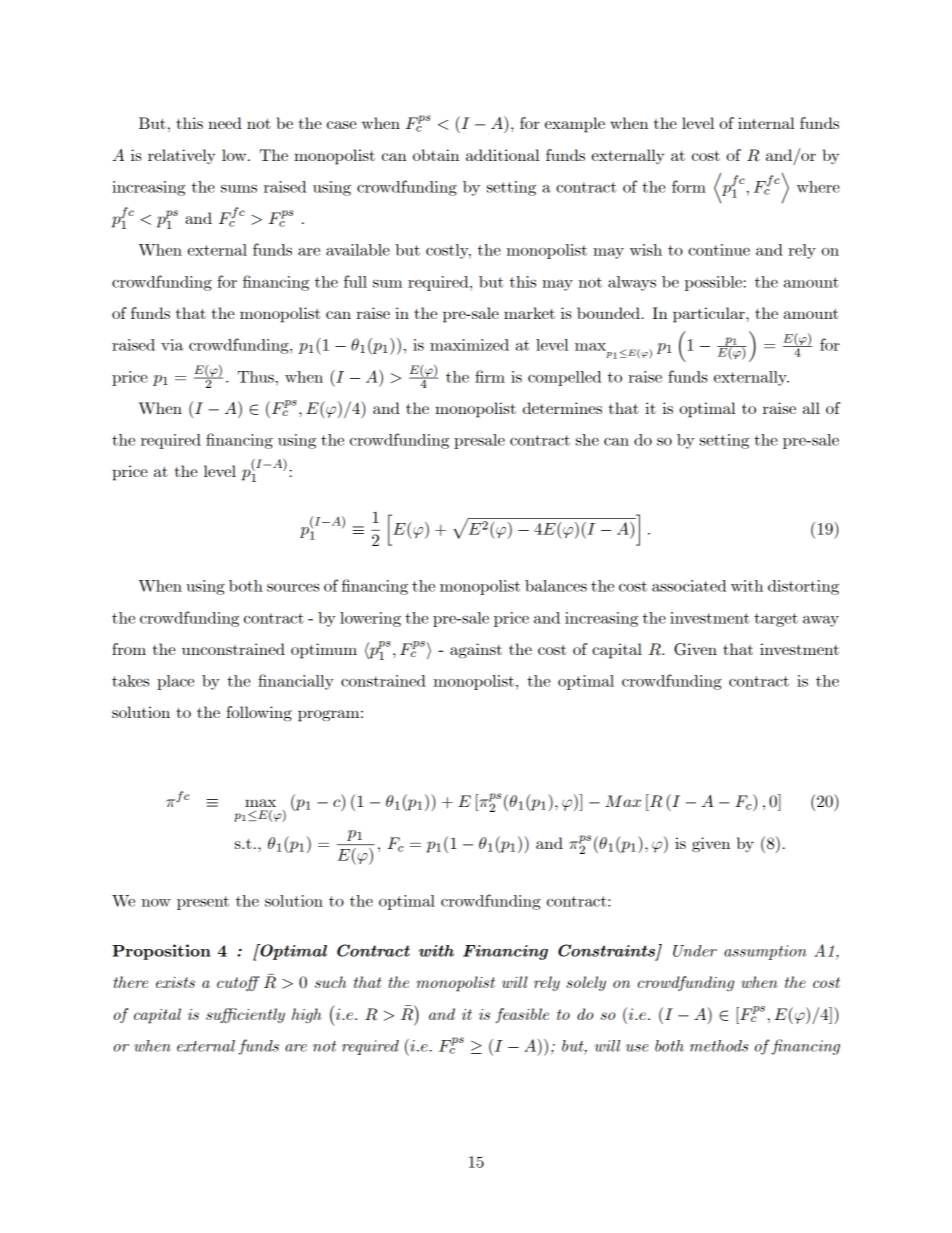  I want to click on methods, so click(719, 1046).
